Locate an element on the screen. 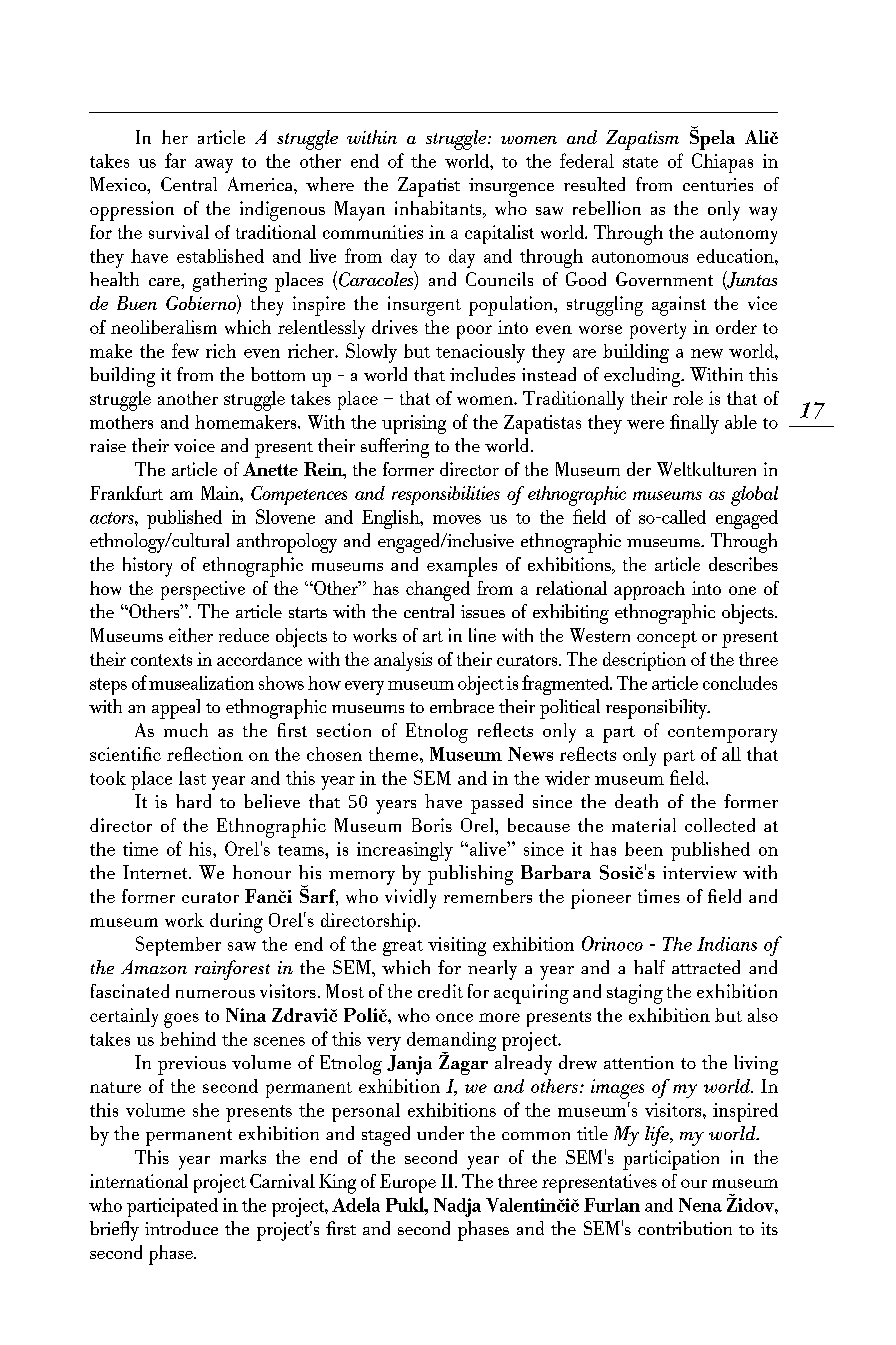  introduce is located at coordinates (181, 1228).
